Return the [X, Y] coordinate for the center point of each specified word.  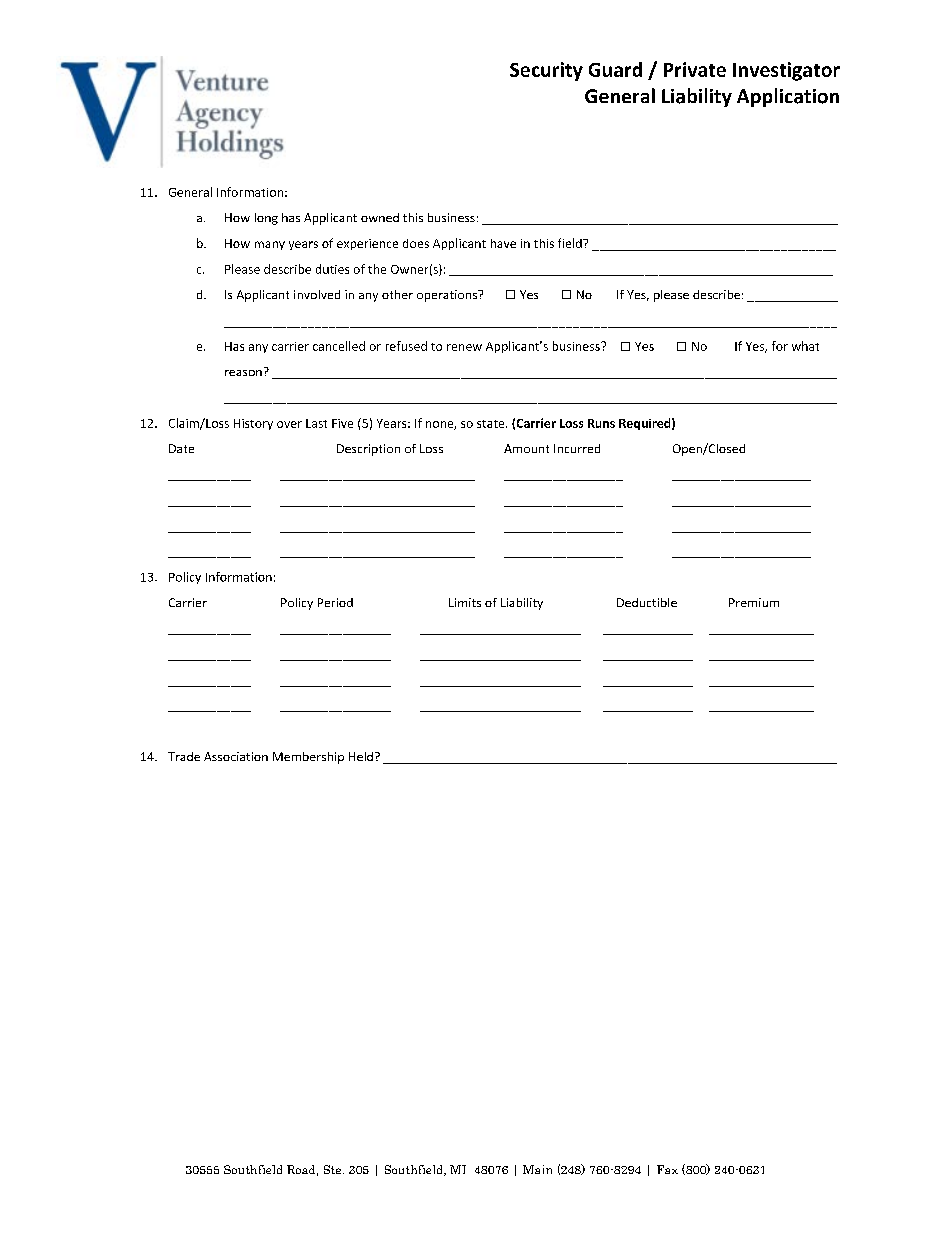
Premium [754, 602]
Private [695, 69]
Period [335, 602]
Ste [334, 1169]
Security [546, 71]
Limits [465, 602]
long [266, 219]
